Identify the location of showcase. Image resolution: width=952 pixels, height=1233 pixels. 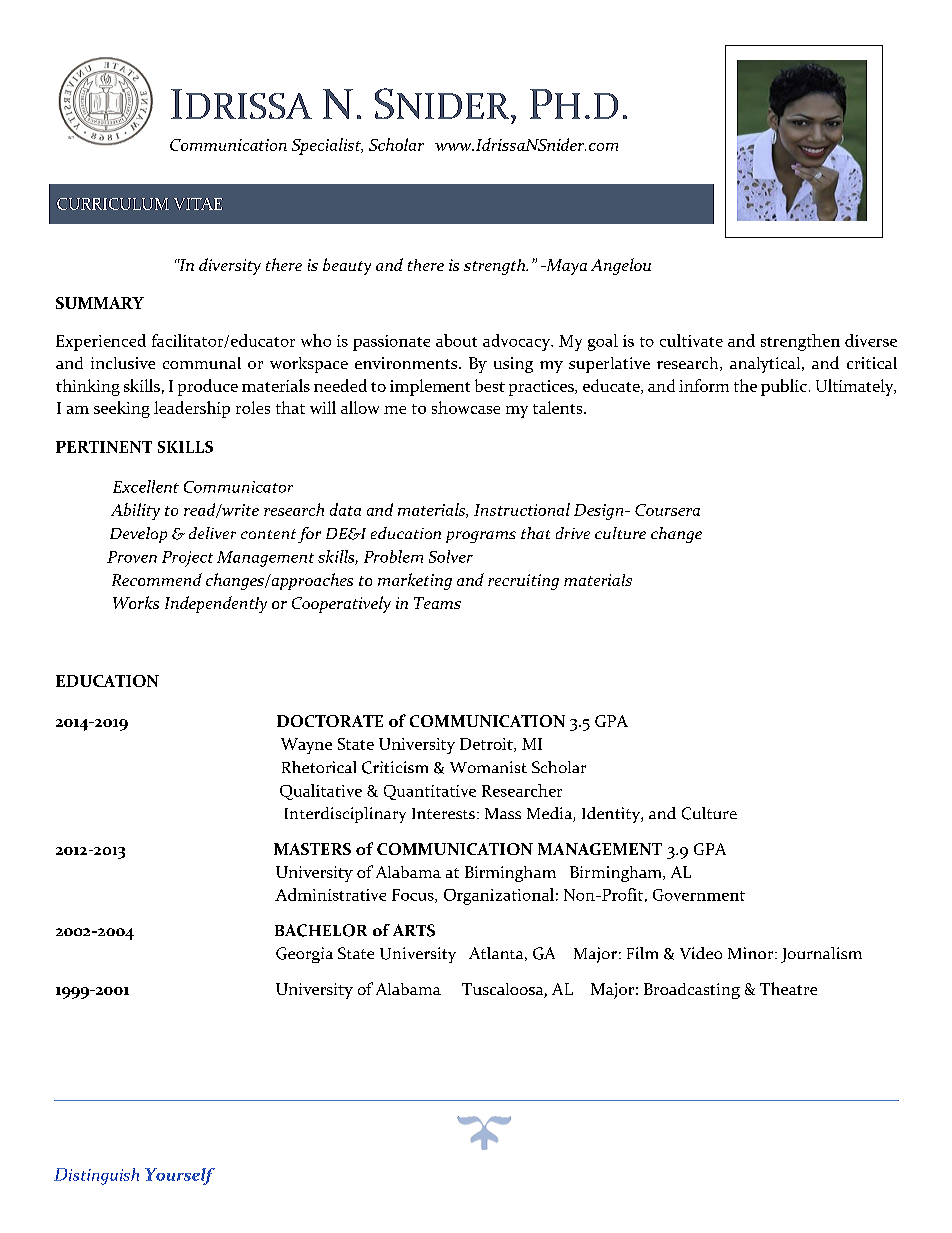
(466, 407).
